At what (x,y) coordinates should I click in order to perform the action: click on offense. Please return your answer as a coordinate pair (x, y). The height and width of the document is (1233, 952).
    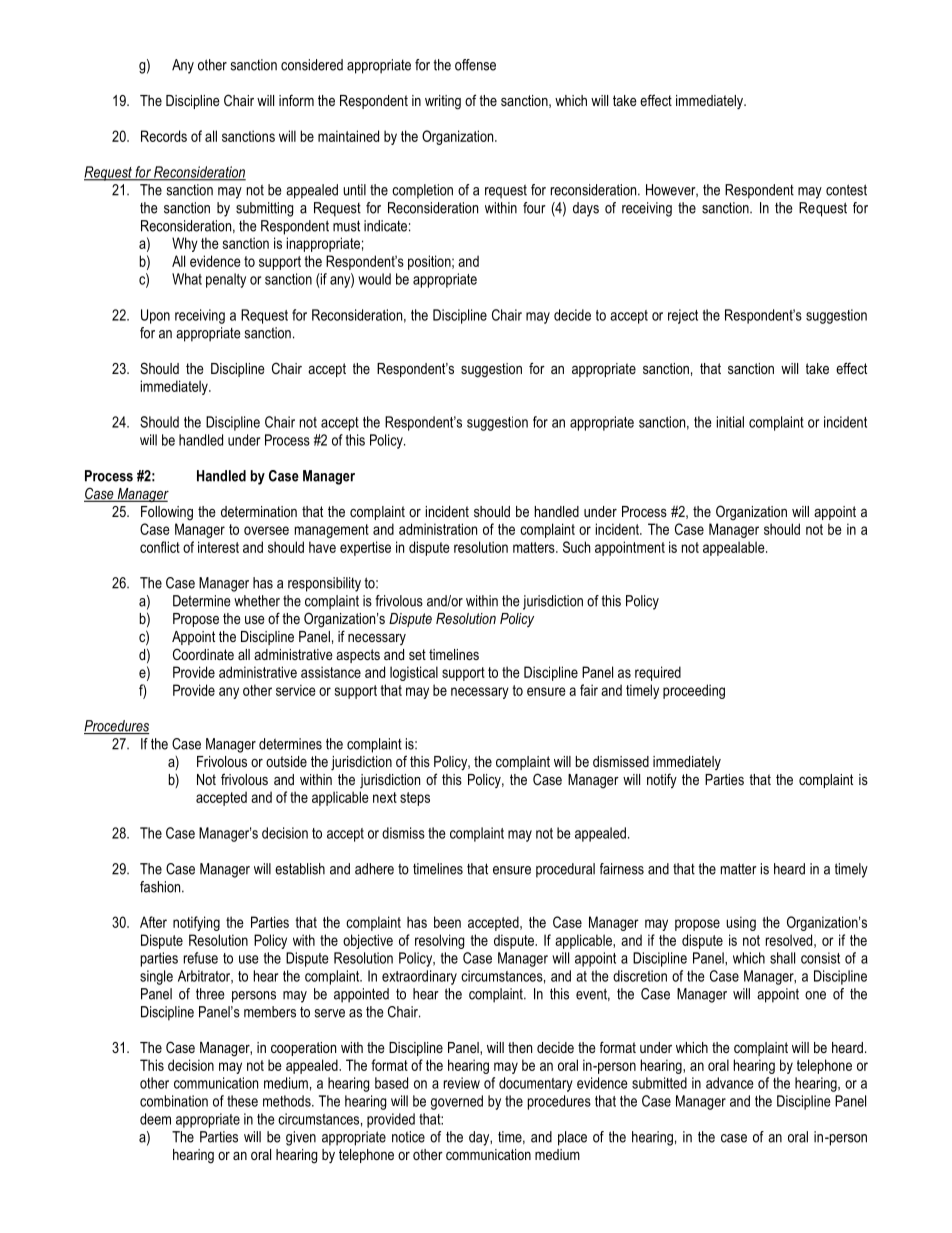
    Looking at the image, I should click on (475, 65).
